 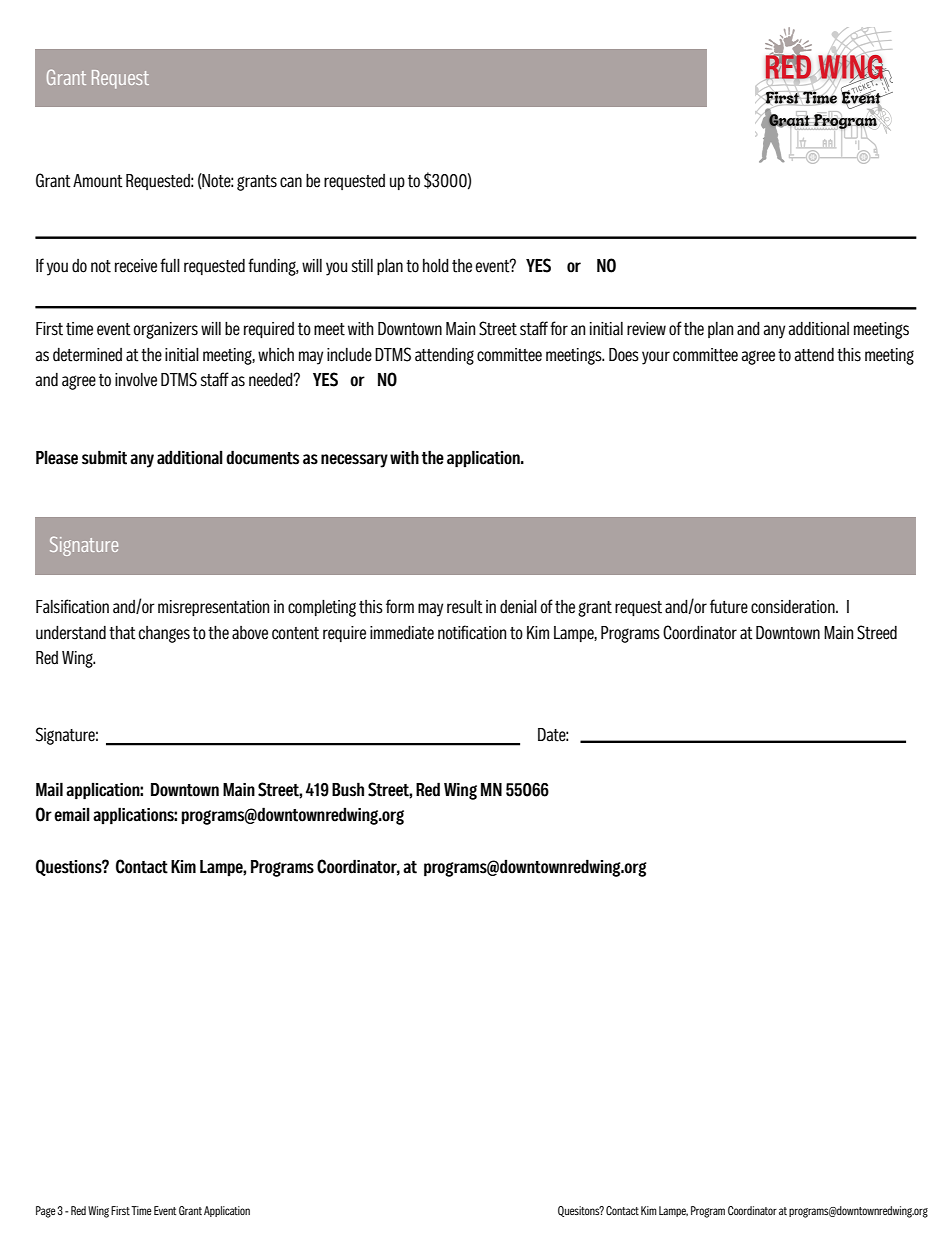 What do you see at coordinates (98, 181) in the screenshot?
I see `Amount` at bounding box center [98, 181].
